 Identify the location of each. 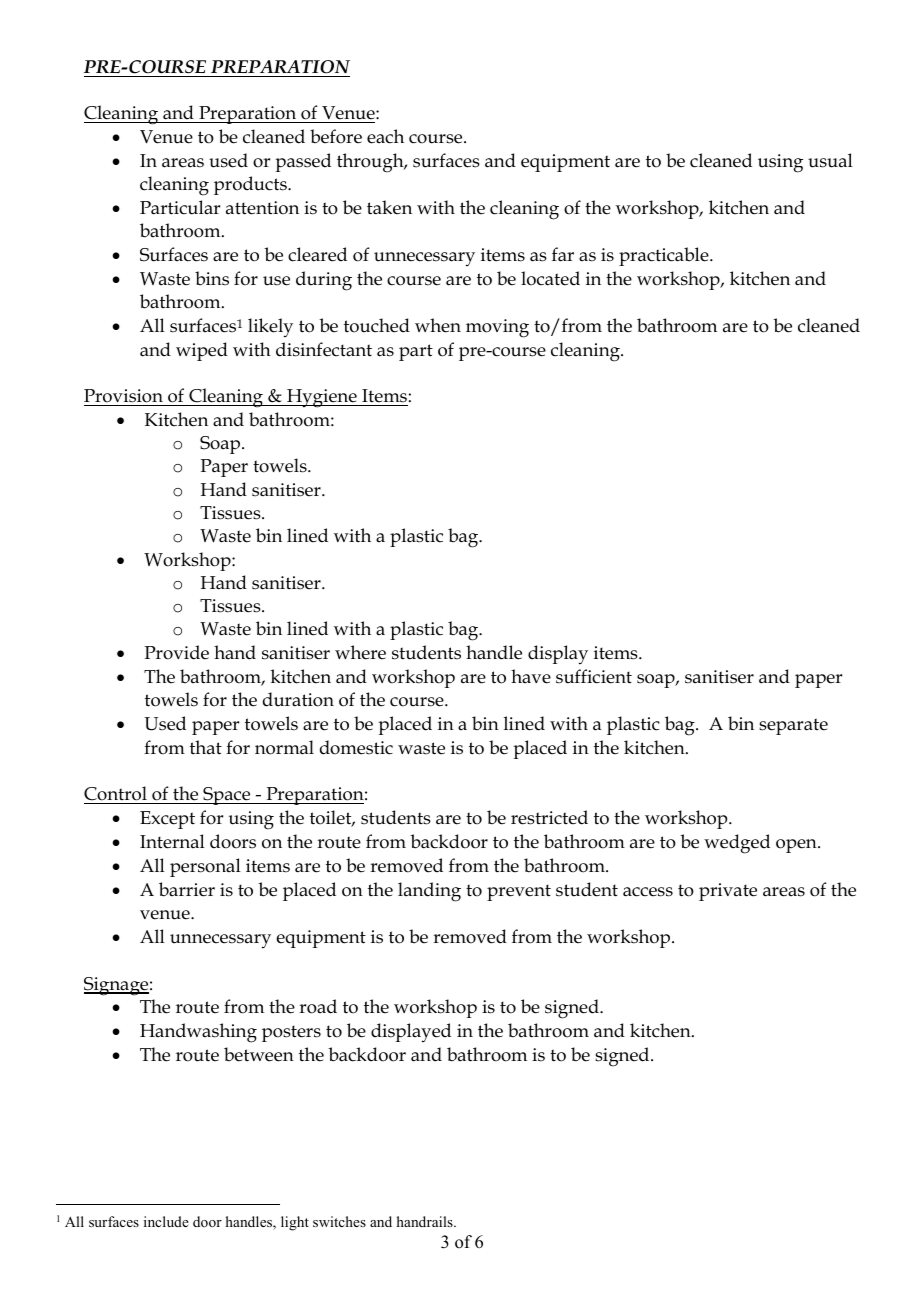
(385, 136).
